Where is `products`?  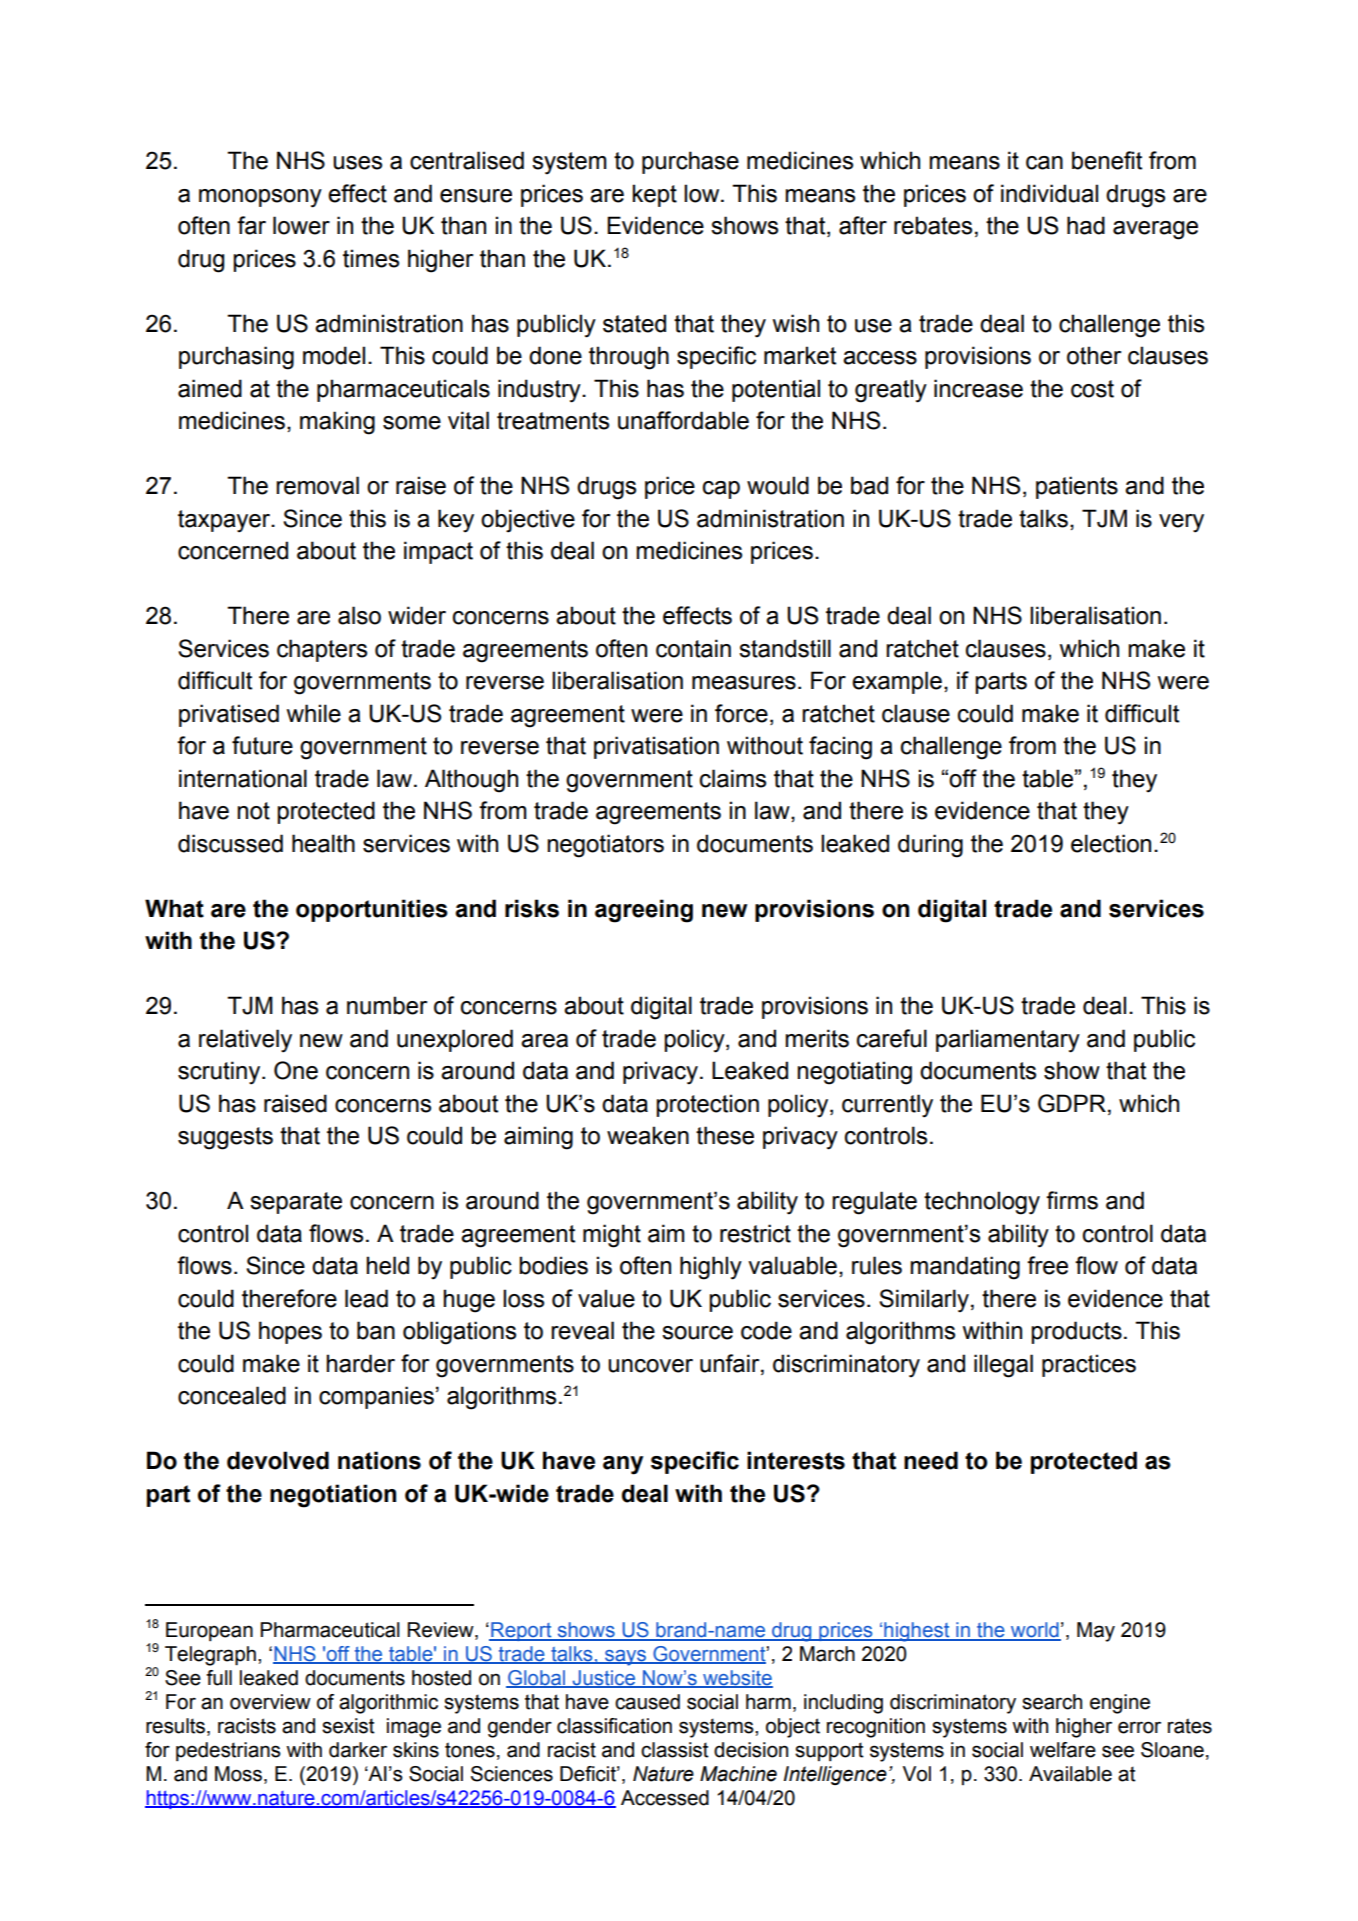 products is located at coordinates (1076, 1332).
